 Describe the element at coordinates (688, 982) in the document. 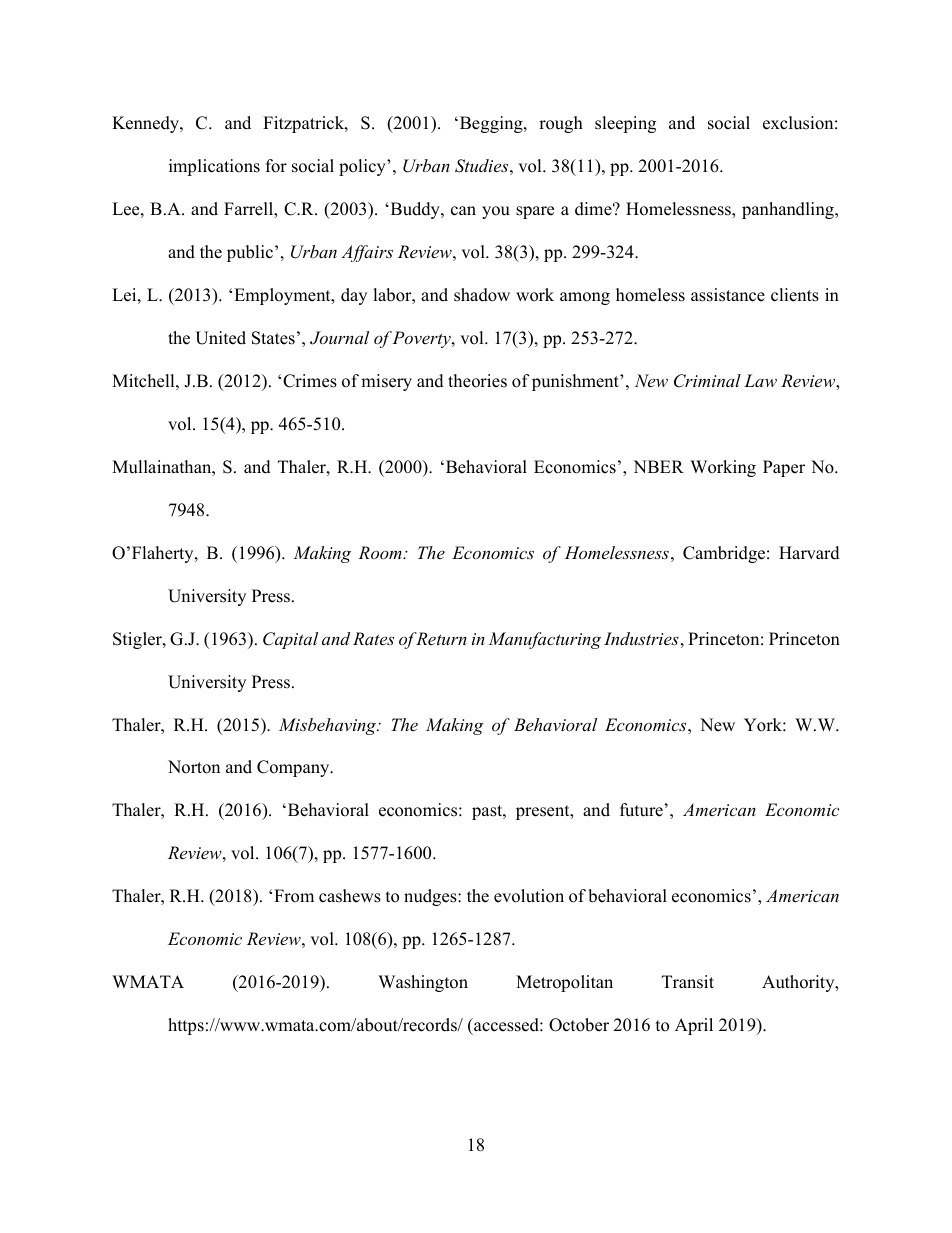

I see `Transit` at that location.
